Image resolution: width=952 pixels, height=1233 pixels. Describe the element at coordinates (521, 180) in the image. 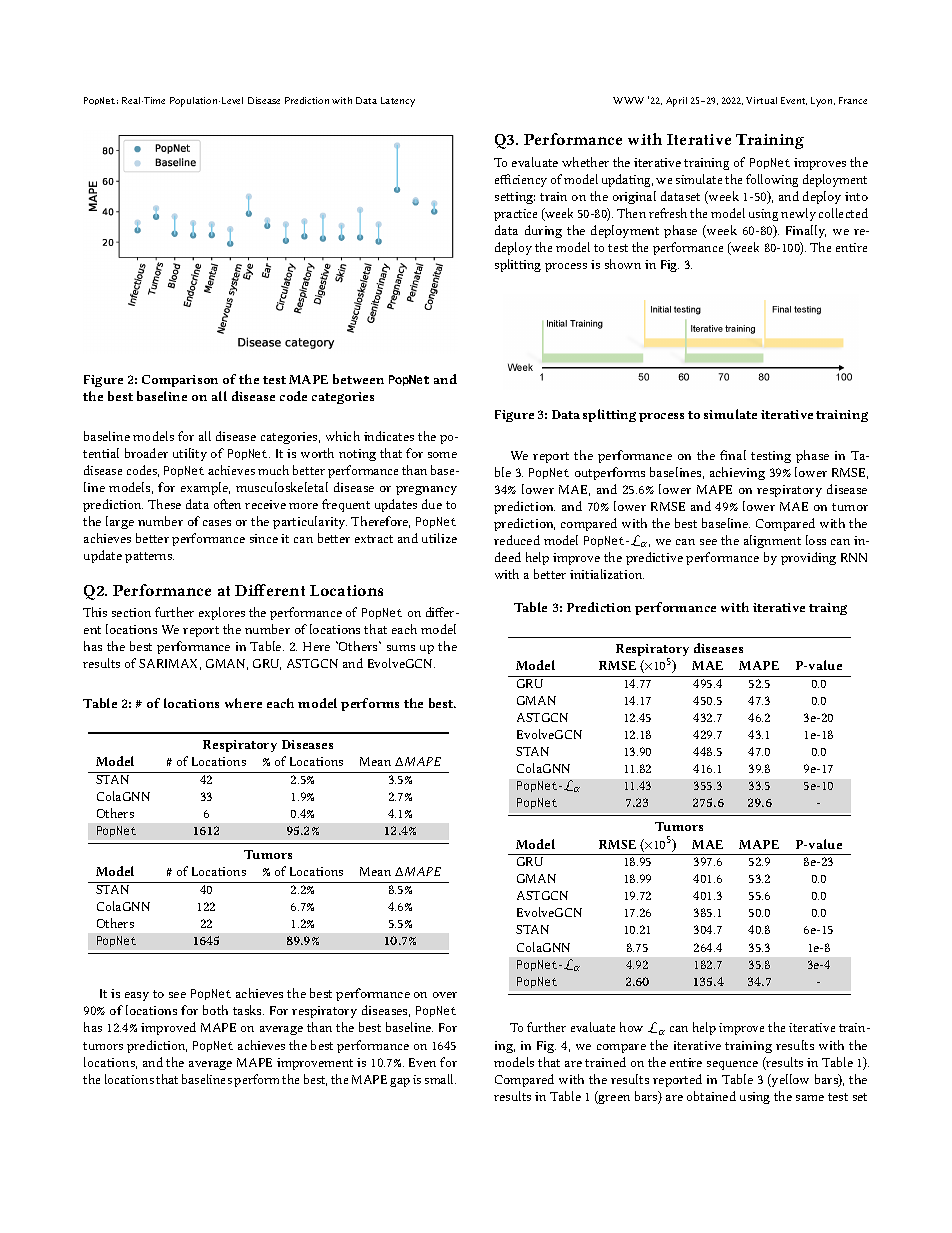

I see `efficiency` at that location.
